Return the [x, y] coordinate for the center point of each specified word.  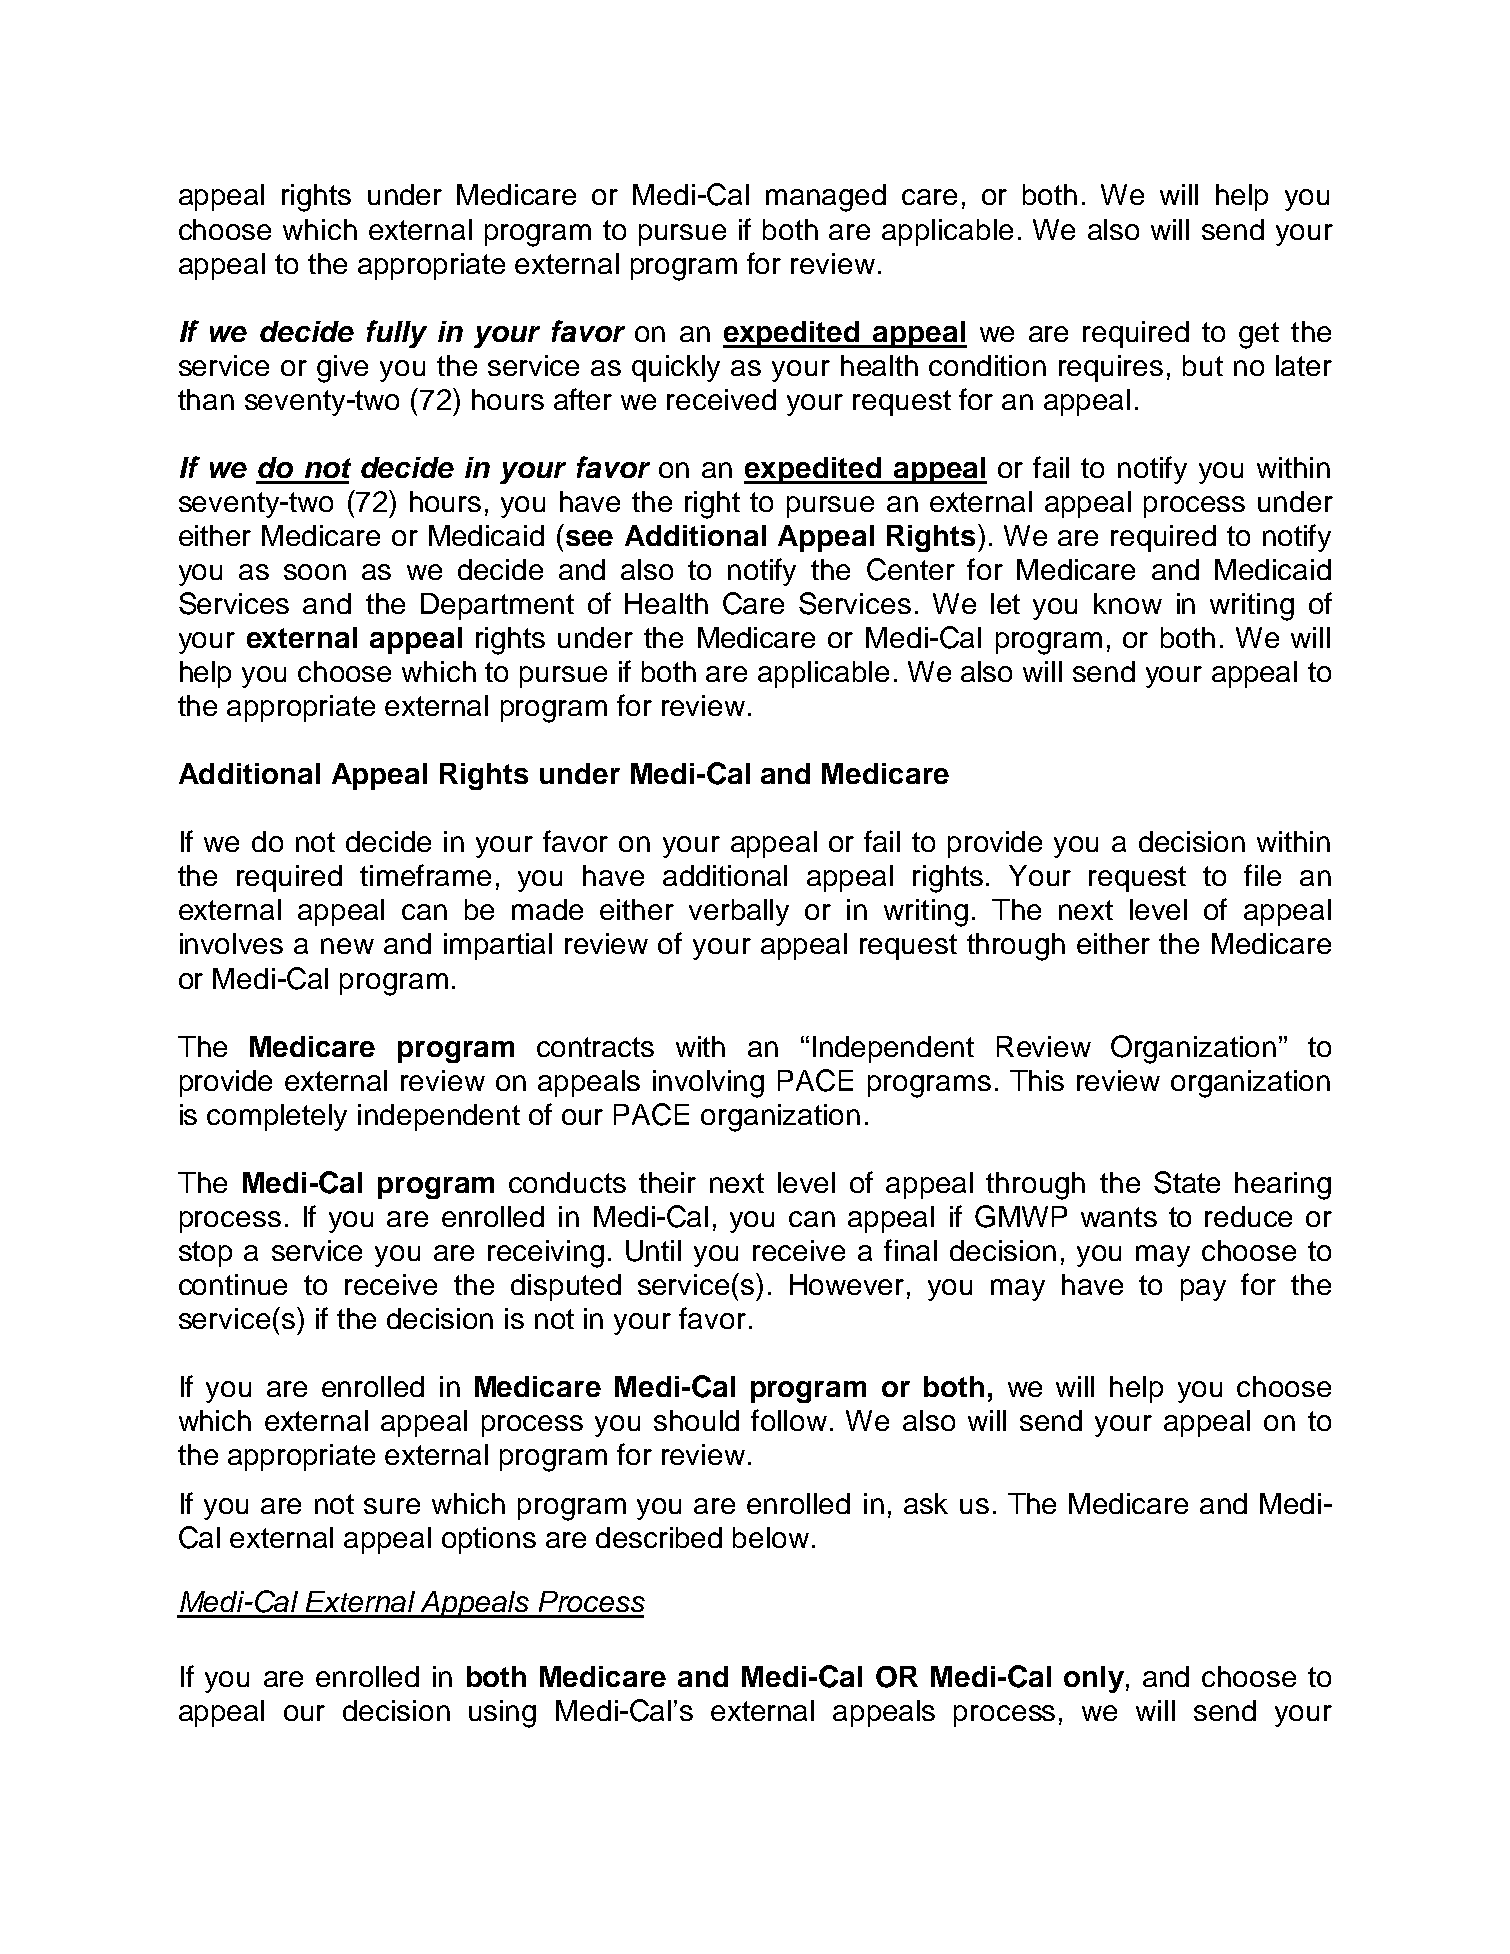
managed [826, 198]
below [771, 1537]
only [1094, 1679]
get [1259, 335]
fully [397, 334]
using [502, 1714]
